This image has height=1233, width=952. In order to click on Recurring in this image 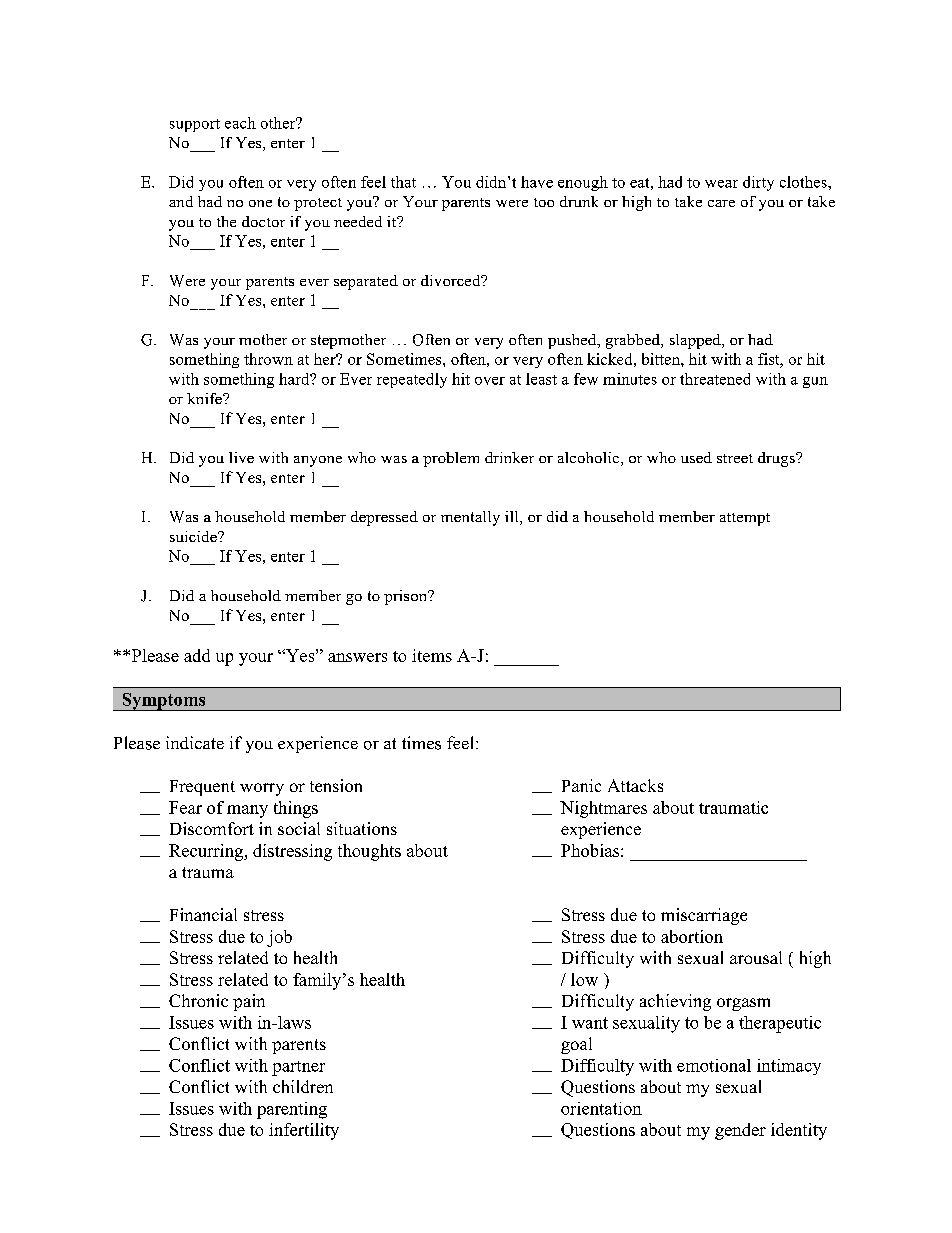, I will do `click(207, 852)`.
